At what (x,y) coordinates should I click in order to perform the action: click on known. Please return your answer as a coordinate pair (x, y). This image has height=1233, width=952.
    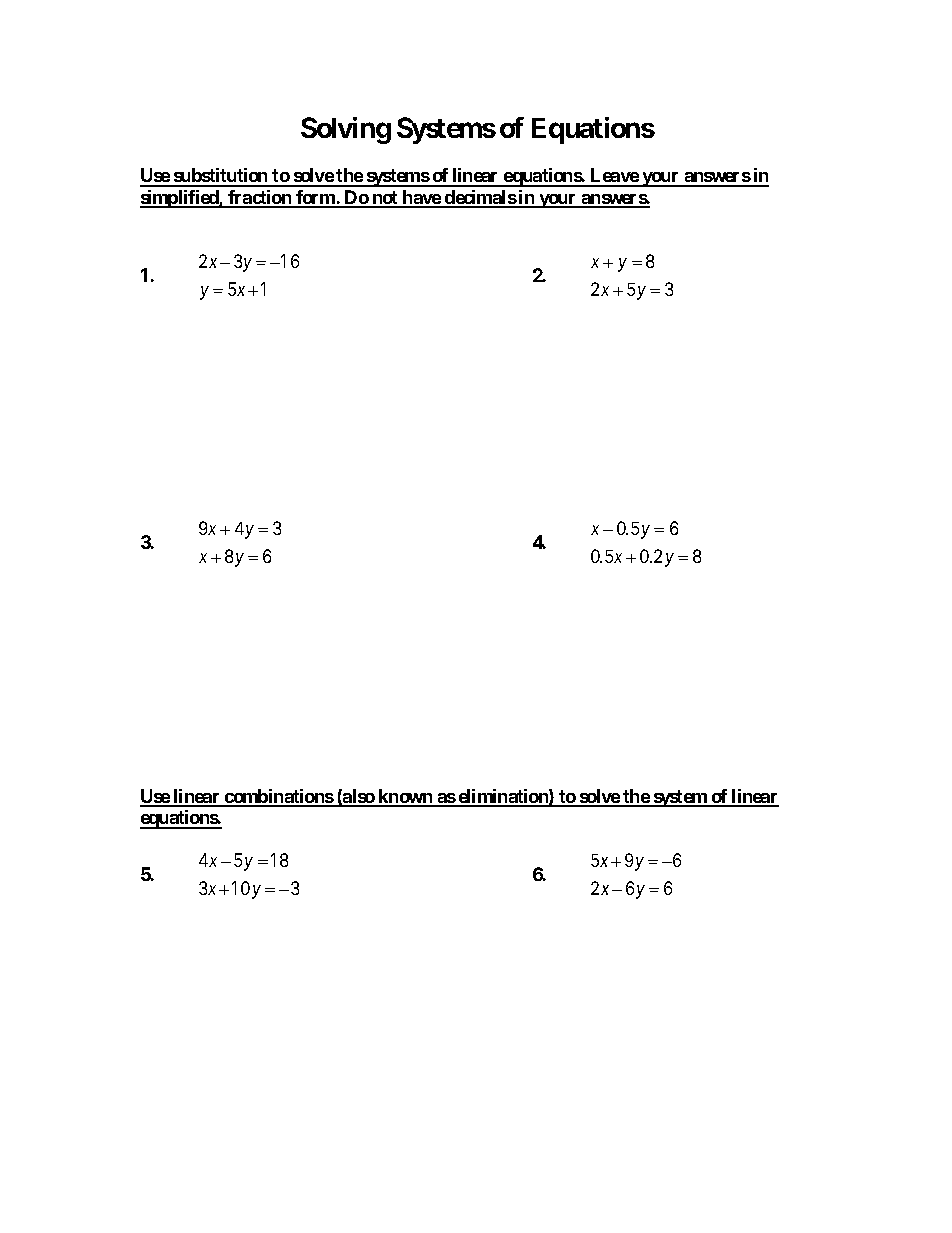
    Looking at the image, I should click on (405, 797).
